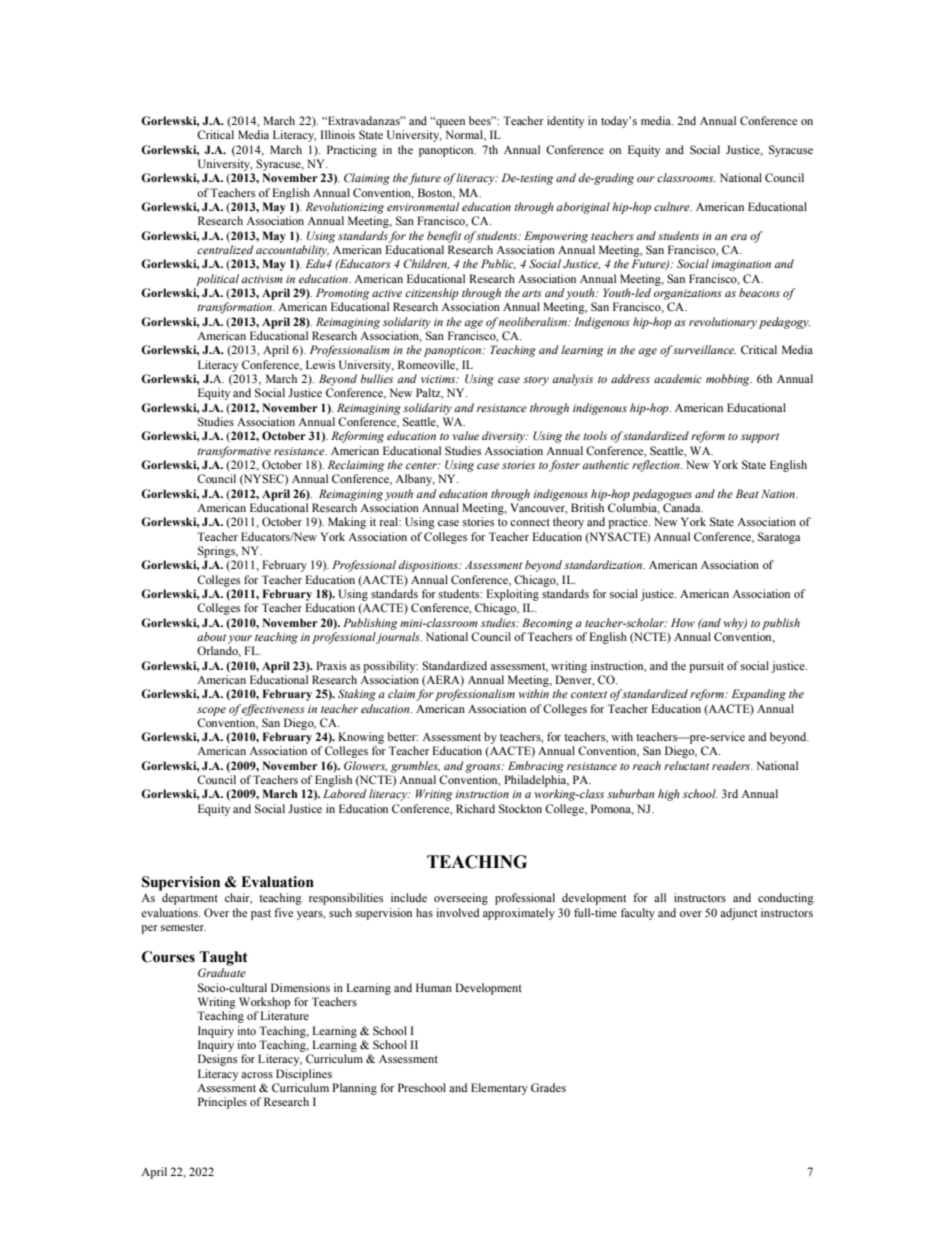 The height and width of the page is (1233, 952). What do you see at coordinates (512, 595) in the page?
I see `Exploiting` at bounding box center [512, 595].
